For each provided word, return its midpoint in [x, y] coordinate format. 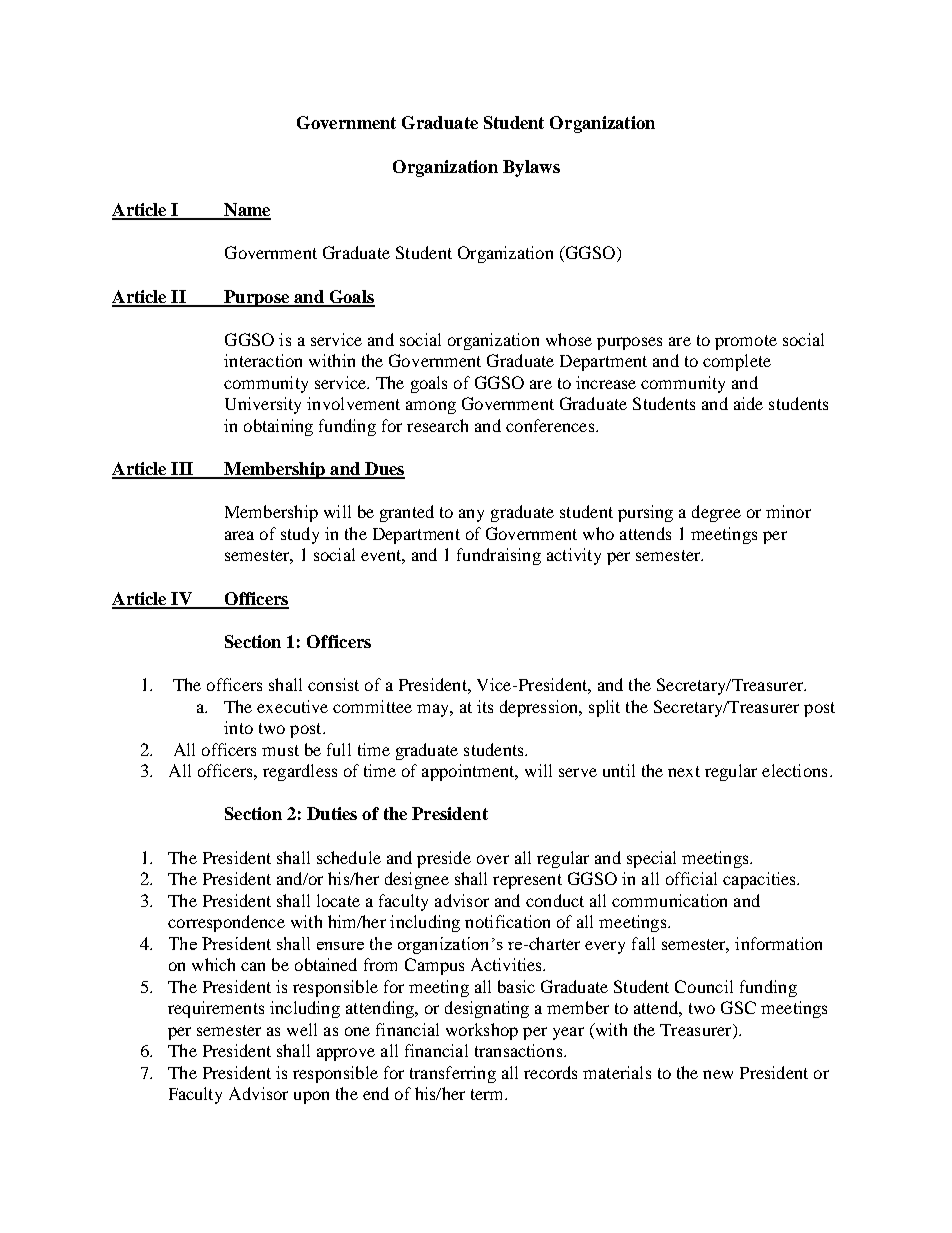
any [471, 515]
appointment [469, 772]
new [718, 1074]
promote [746, 342]
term [489, 1094]
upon [311, 1097]
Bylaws [531, 168]
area [239, 535]
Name [246, 211]
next [684, 771]
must [280, 750]
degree [716, 513]
